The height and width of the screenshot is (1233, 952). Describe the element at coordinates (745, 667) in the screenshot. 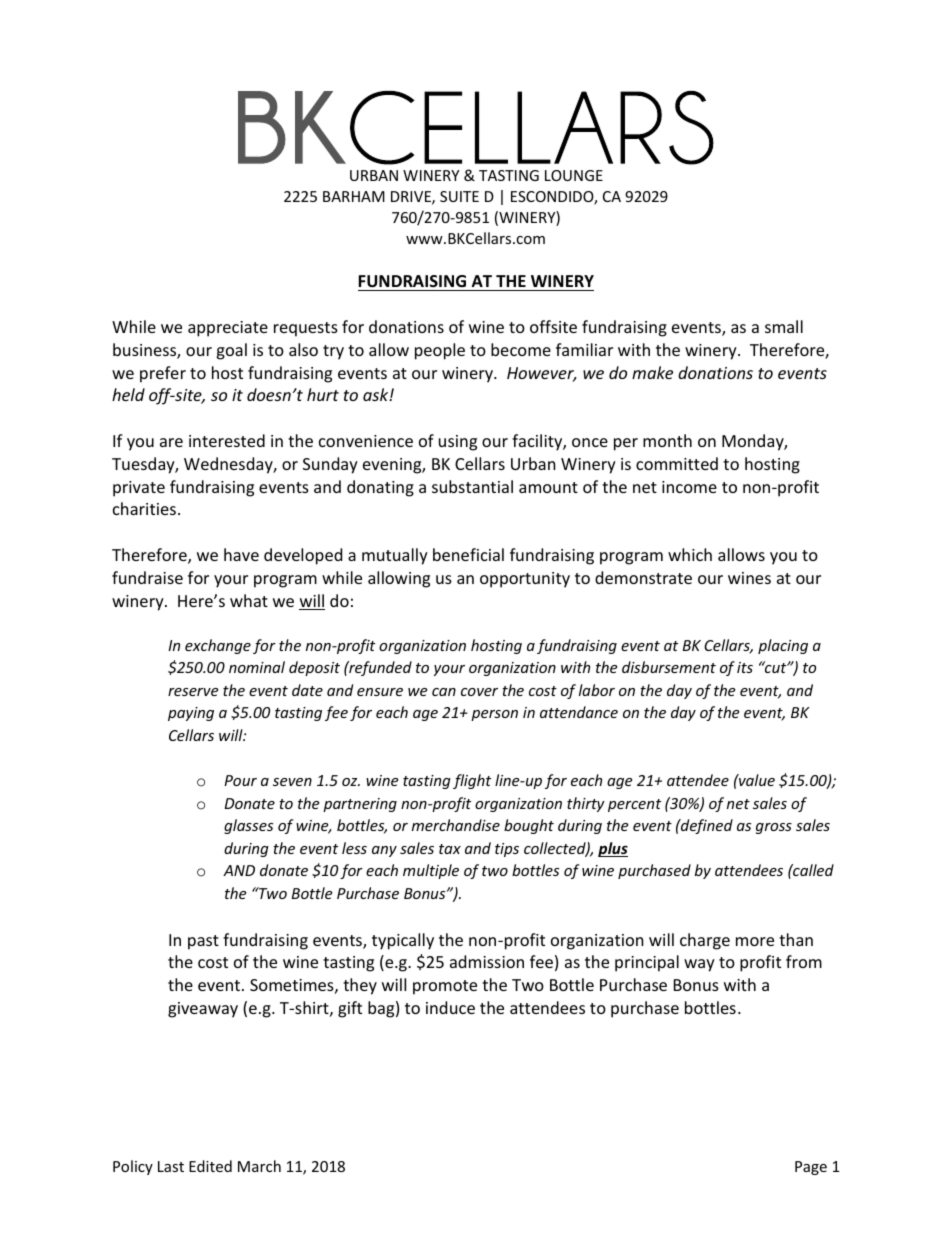

I see `its` at that location.
